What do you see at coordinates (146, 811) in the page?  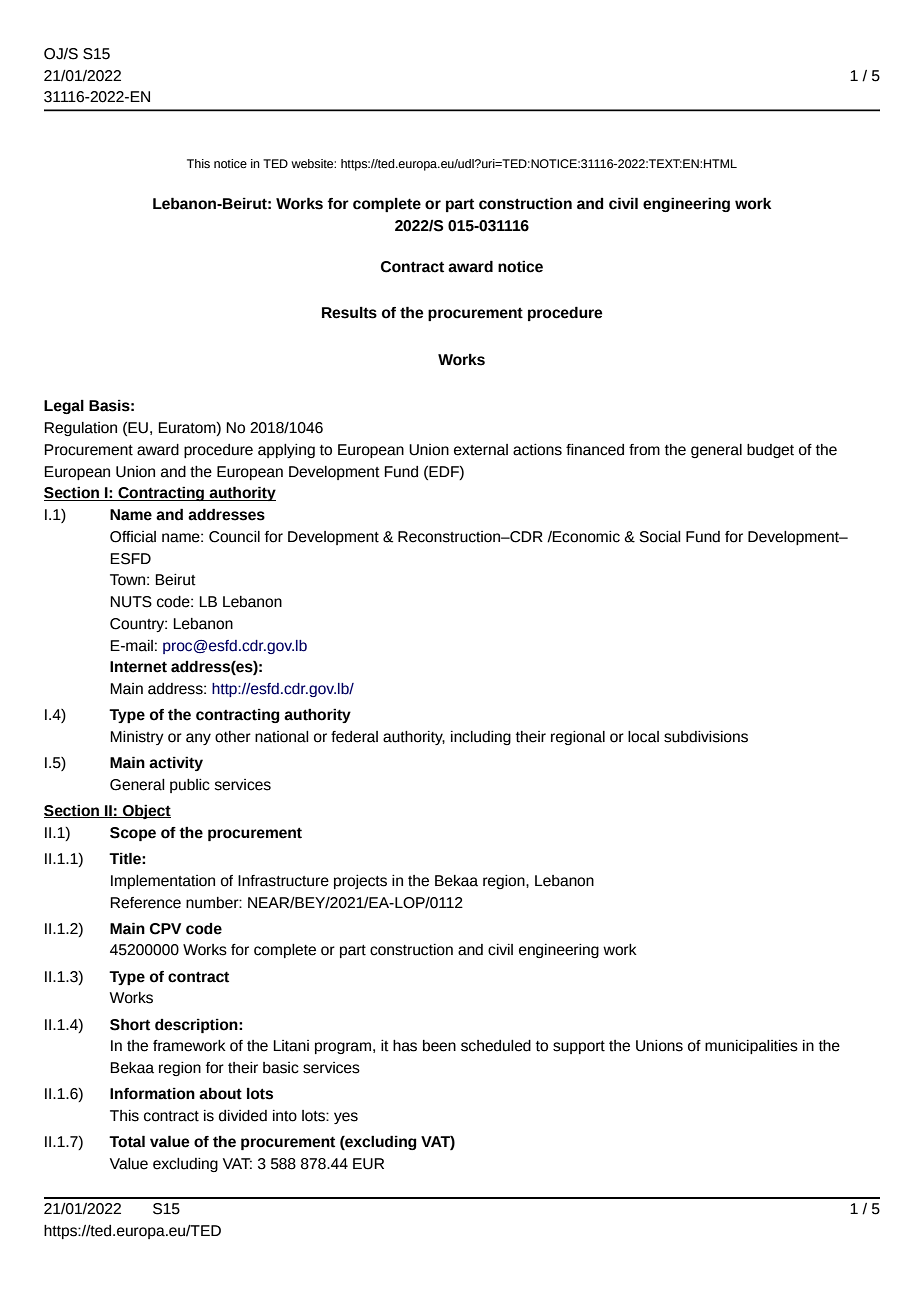 I see `Object` at bounding box center [146, 811].
